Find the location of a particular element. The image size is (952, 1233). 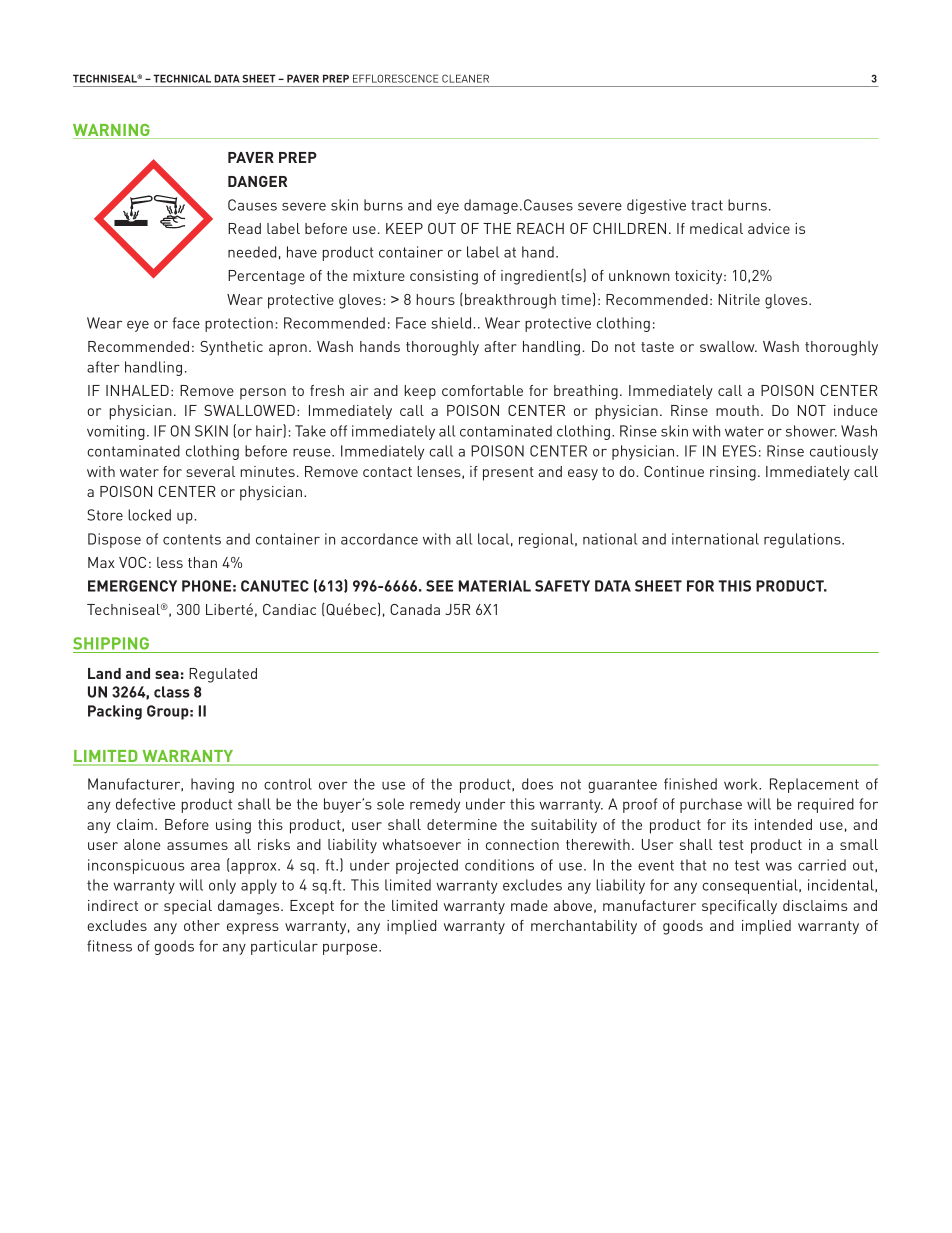

Canada is located at coordinates (415, 609).
